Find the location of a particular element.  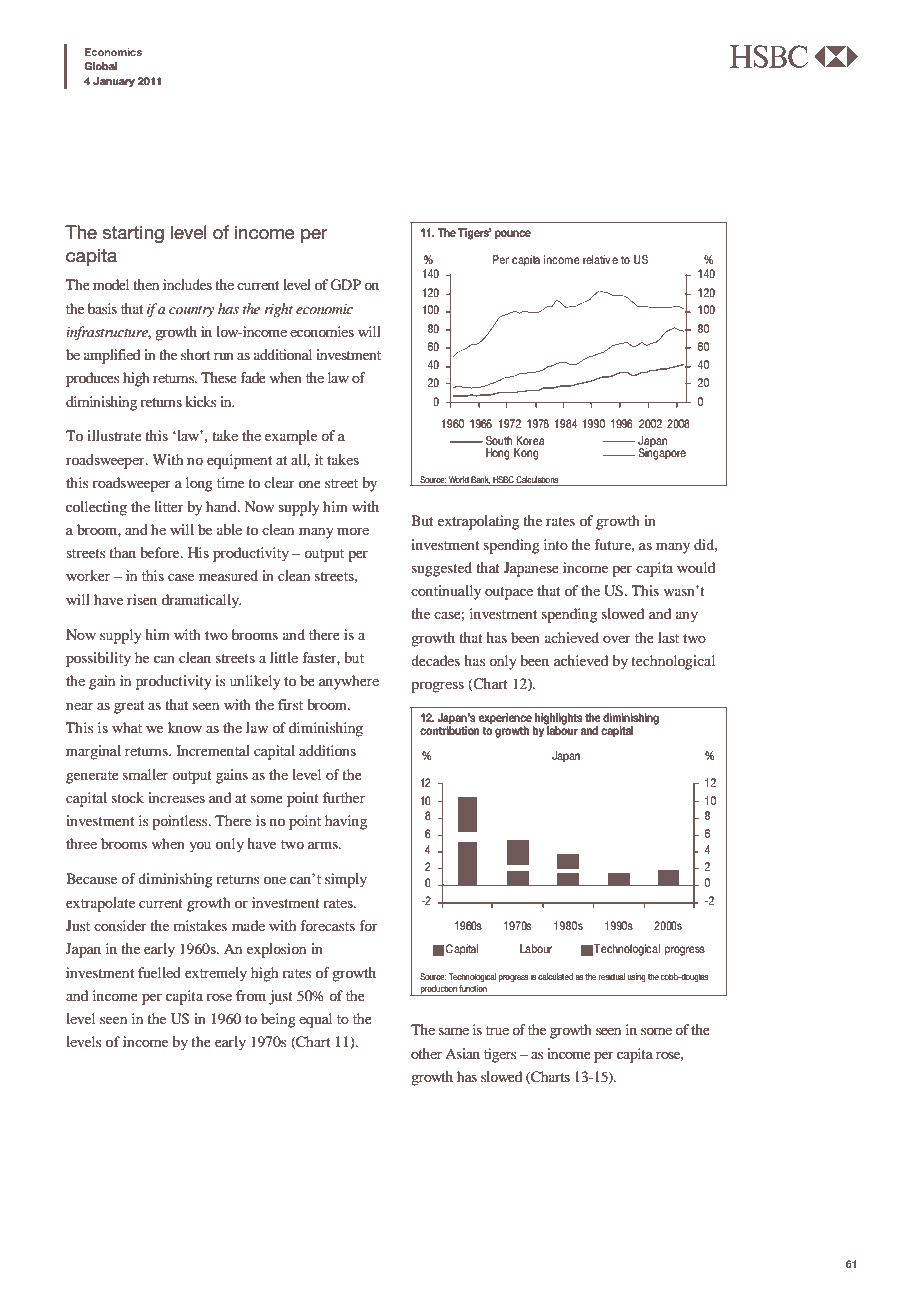

GDP is located at coordinates (345, 285).
